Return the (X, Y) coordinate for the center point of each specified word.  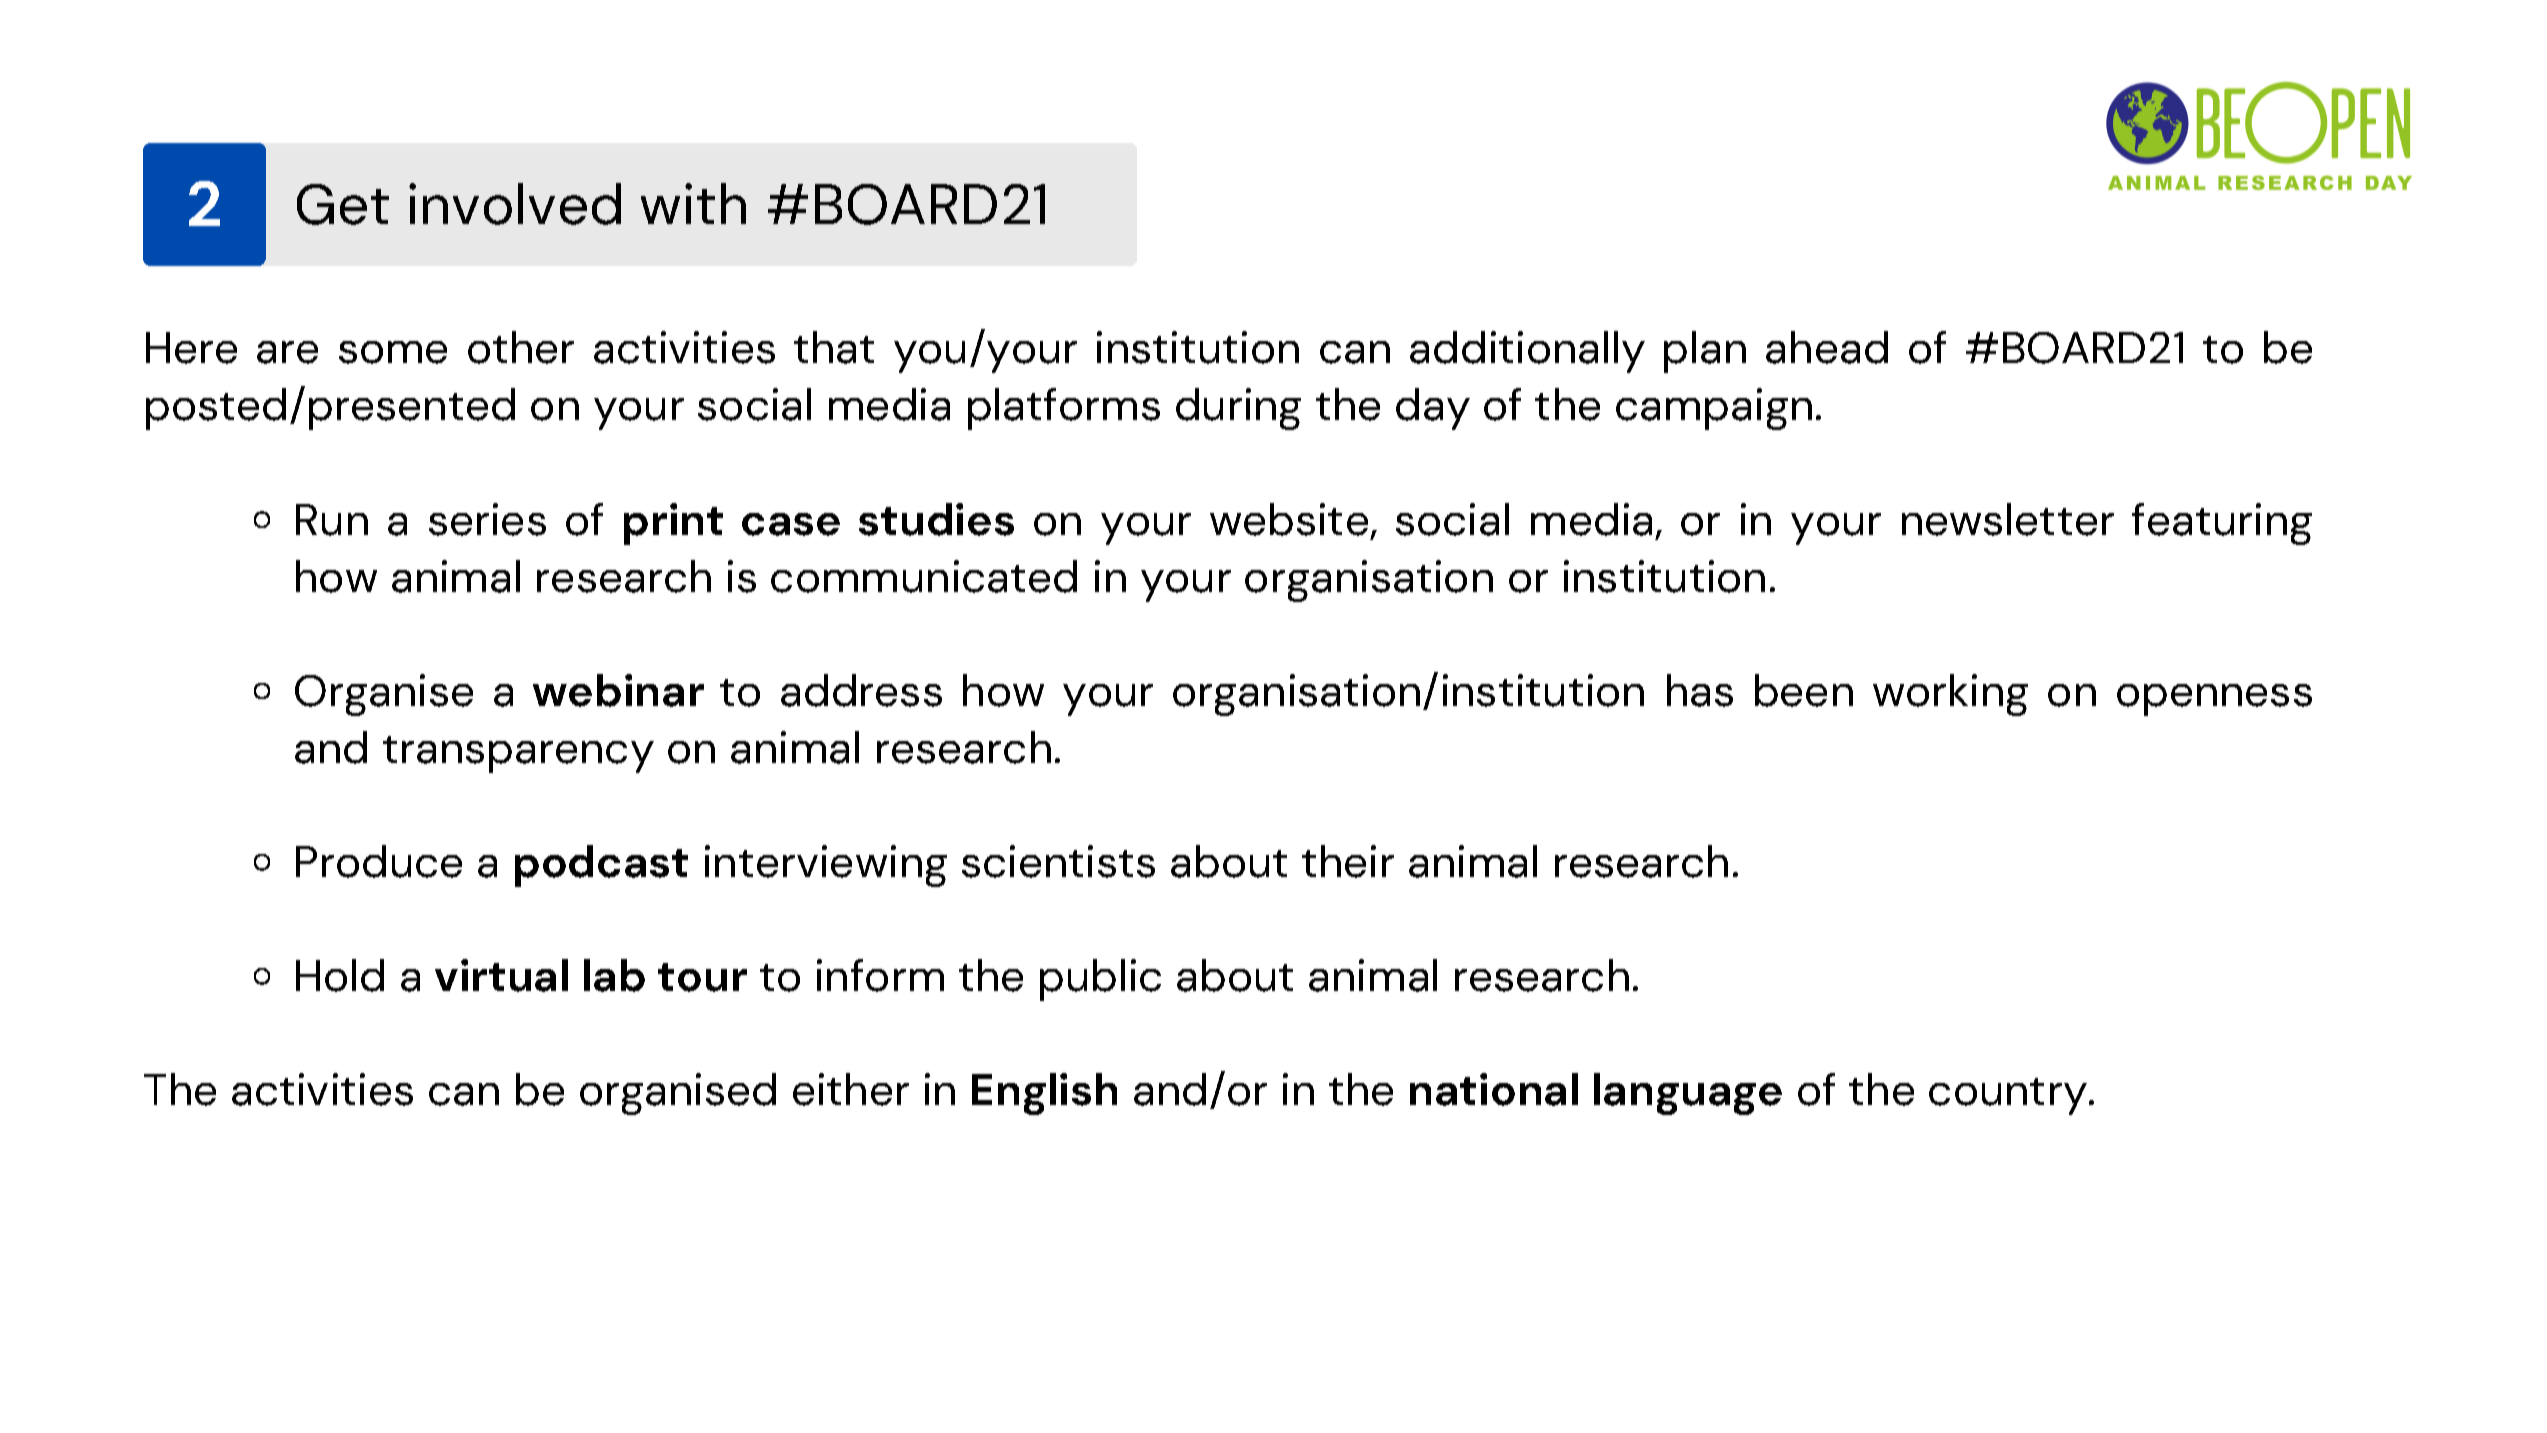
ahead (1827, 347)
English (1044, 1094)
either (851, 1089)
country (2008, 1096)
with (693, 203)
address (861, 690)
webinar (618, 690)
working (1950, 695)
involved (515, 204)
